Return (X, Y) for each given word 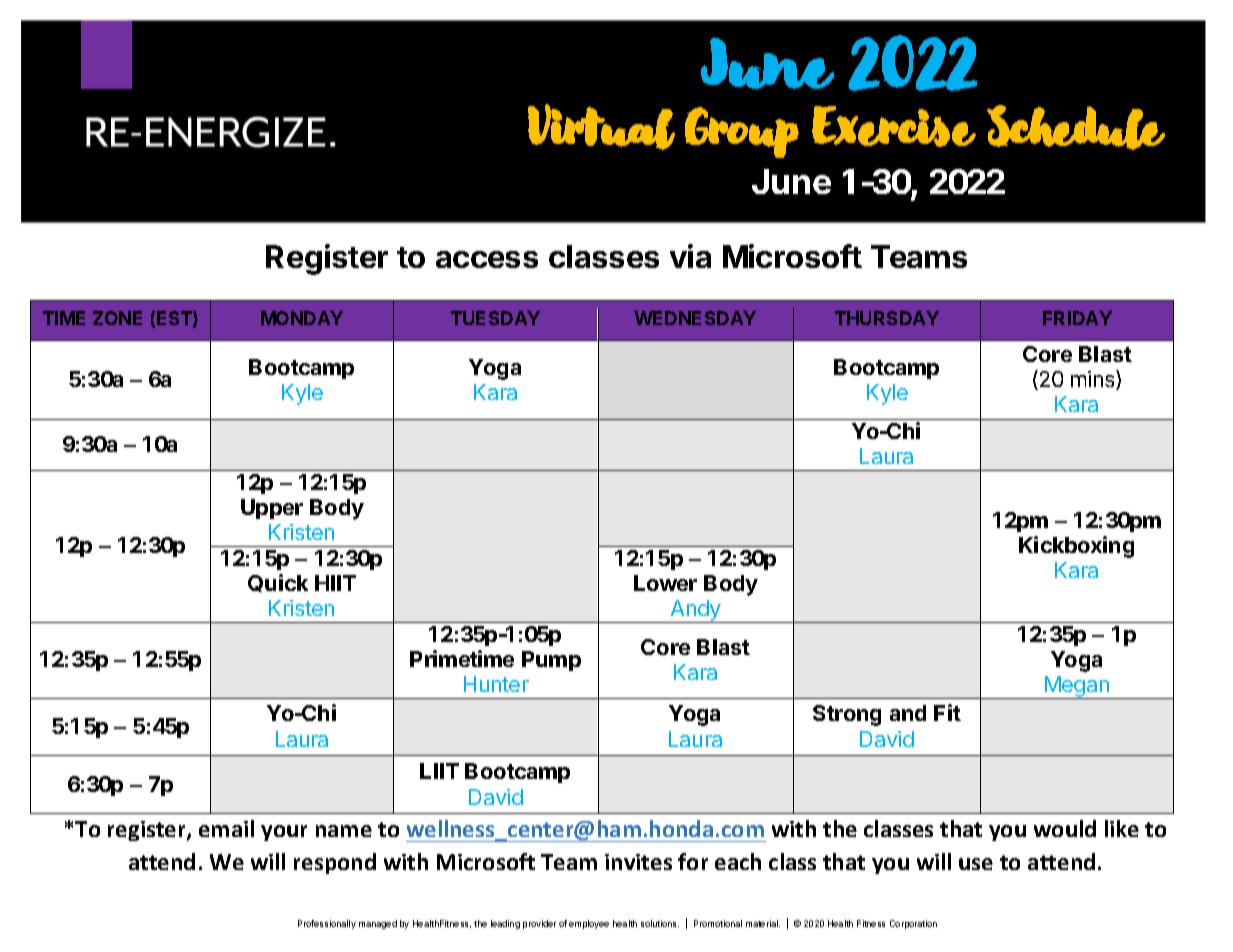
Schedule (1076, 127)
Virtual (601, 127)
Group (742, 132)
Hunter (496, 684)
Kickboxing (1076, 547)
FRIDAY (1077, 318)
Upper (272, 509)
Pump (551, 661)
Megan (1077, 687)
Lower (665, 583)
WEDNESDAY (695, 318)
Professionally (327, 924)
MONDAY (302, 318)
